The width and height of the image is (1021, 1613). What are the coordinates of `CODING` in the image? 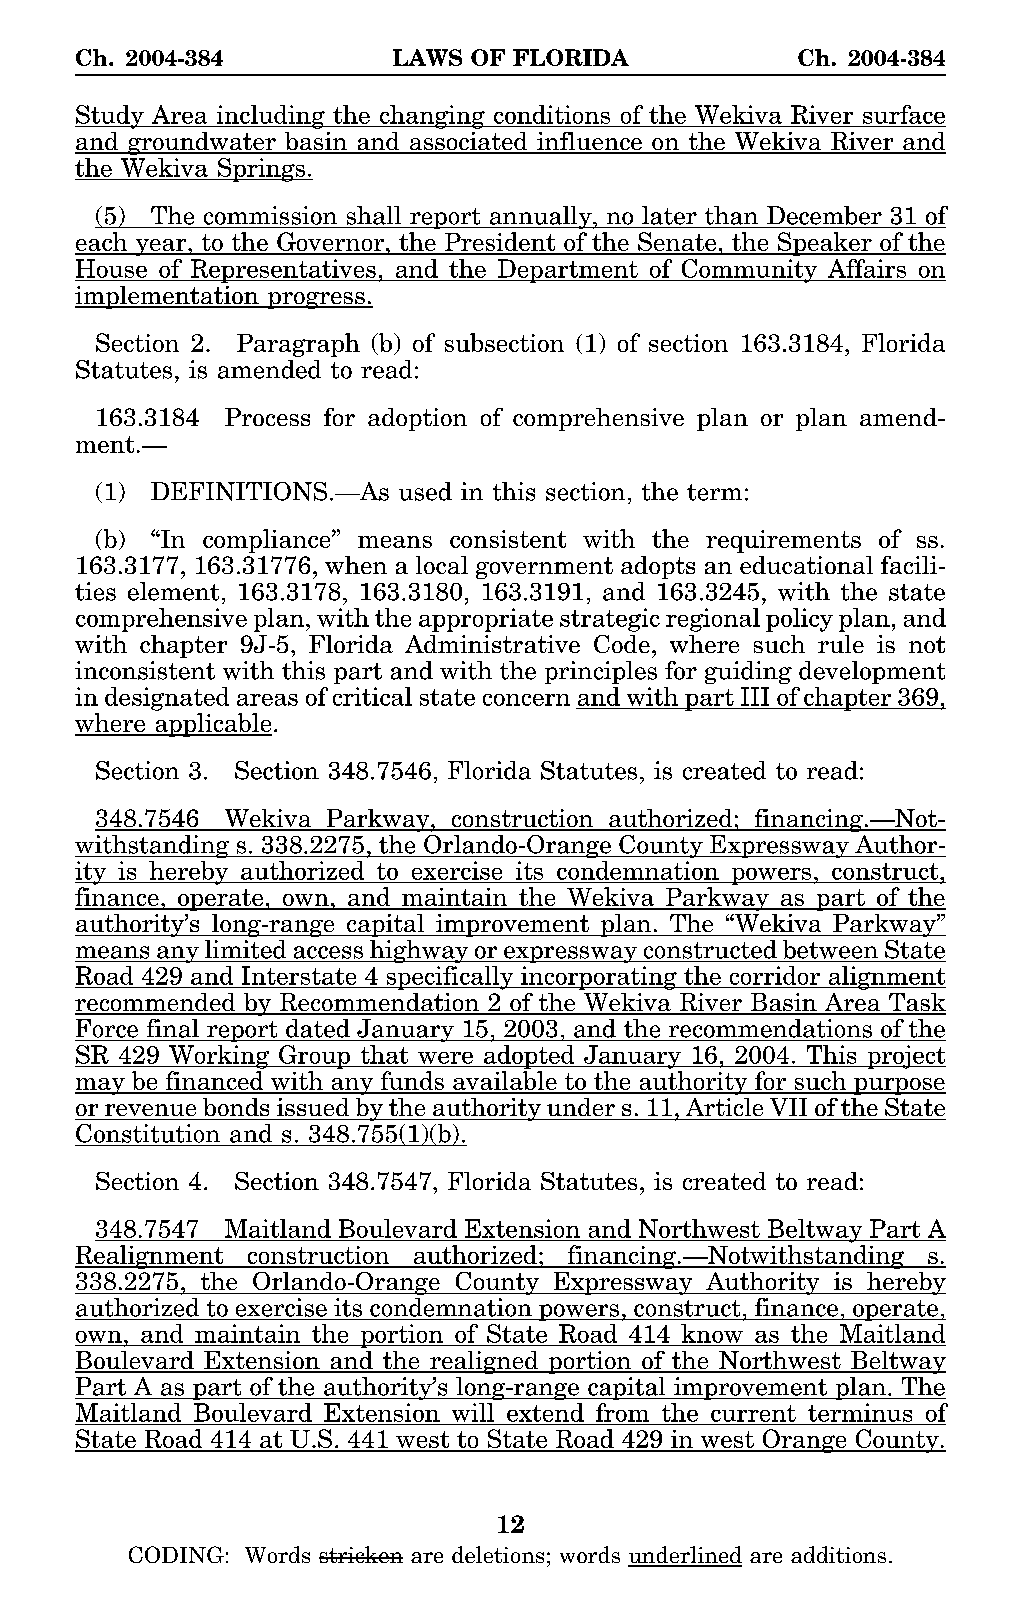 It's located at (176, 1554).
